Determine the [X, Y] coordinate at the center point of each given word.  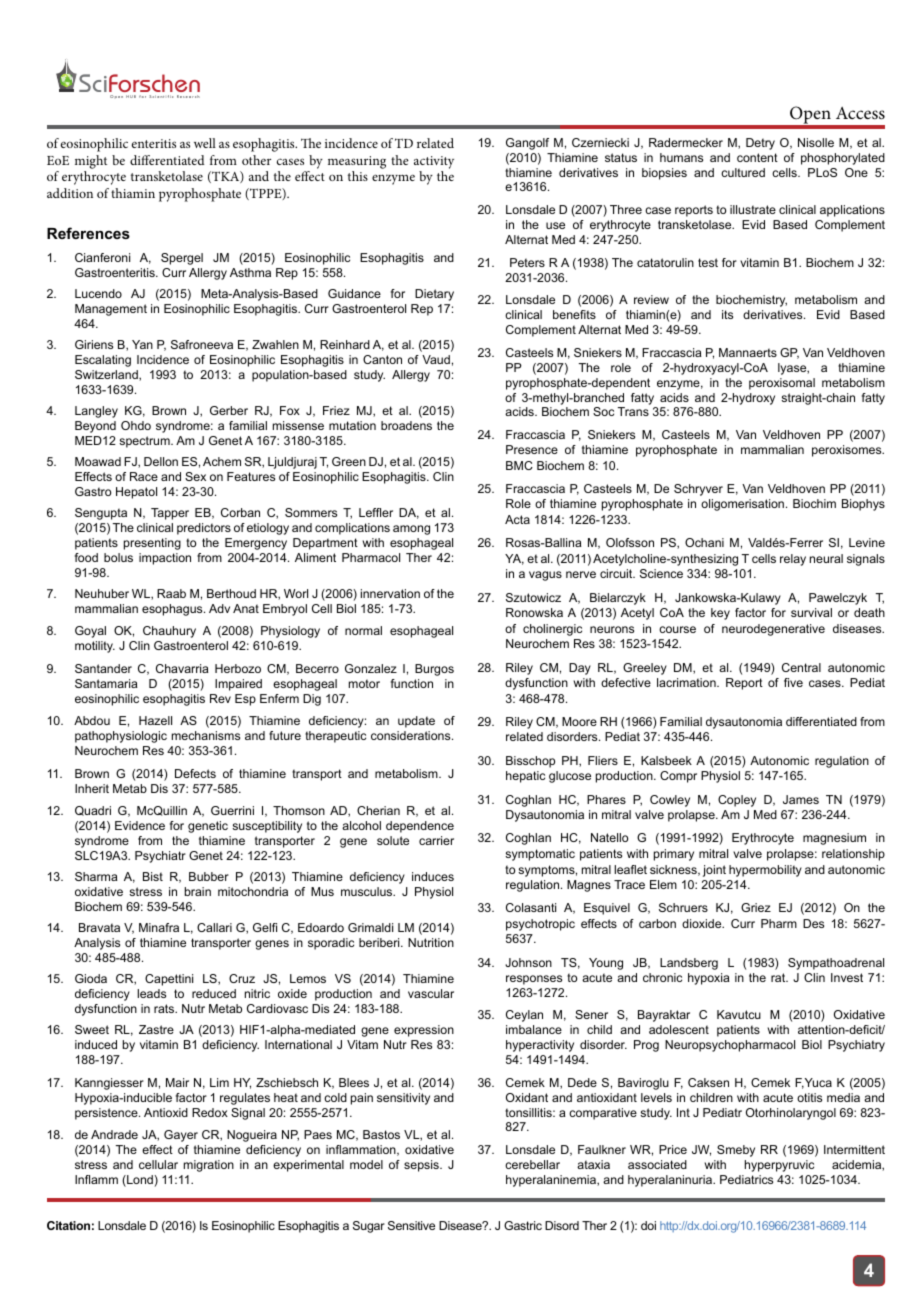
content [757, 157]
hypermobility [765, 871]
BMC [519, 465]
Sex [195, 476]
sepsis [422, 1166]
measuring [357, 162]
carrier [436, 840]
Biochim [814, 503]
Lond [140, 1181]
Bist [153, 876]
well [205, 143]
